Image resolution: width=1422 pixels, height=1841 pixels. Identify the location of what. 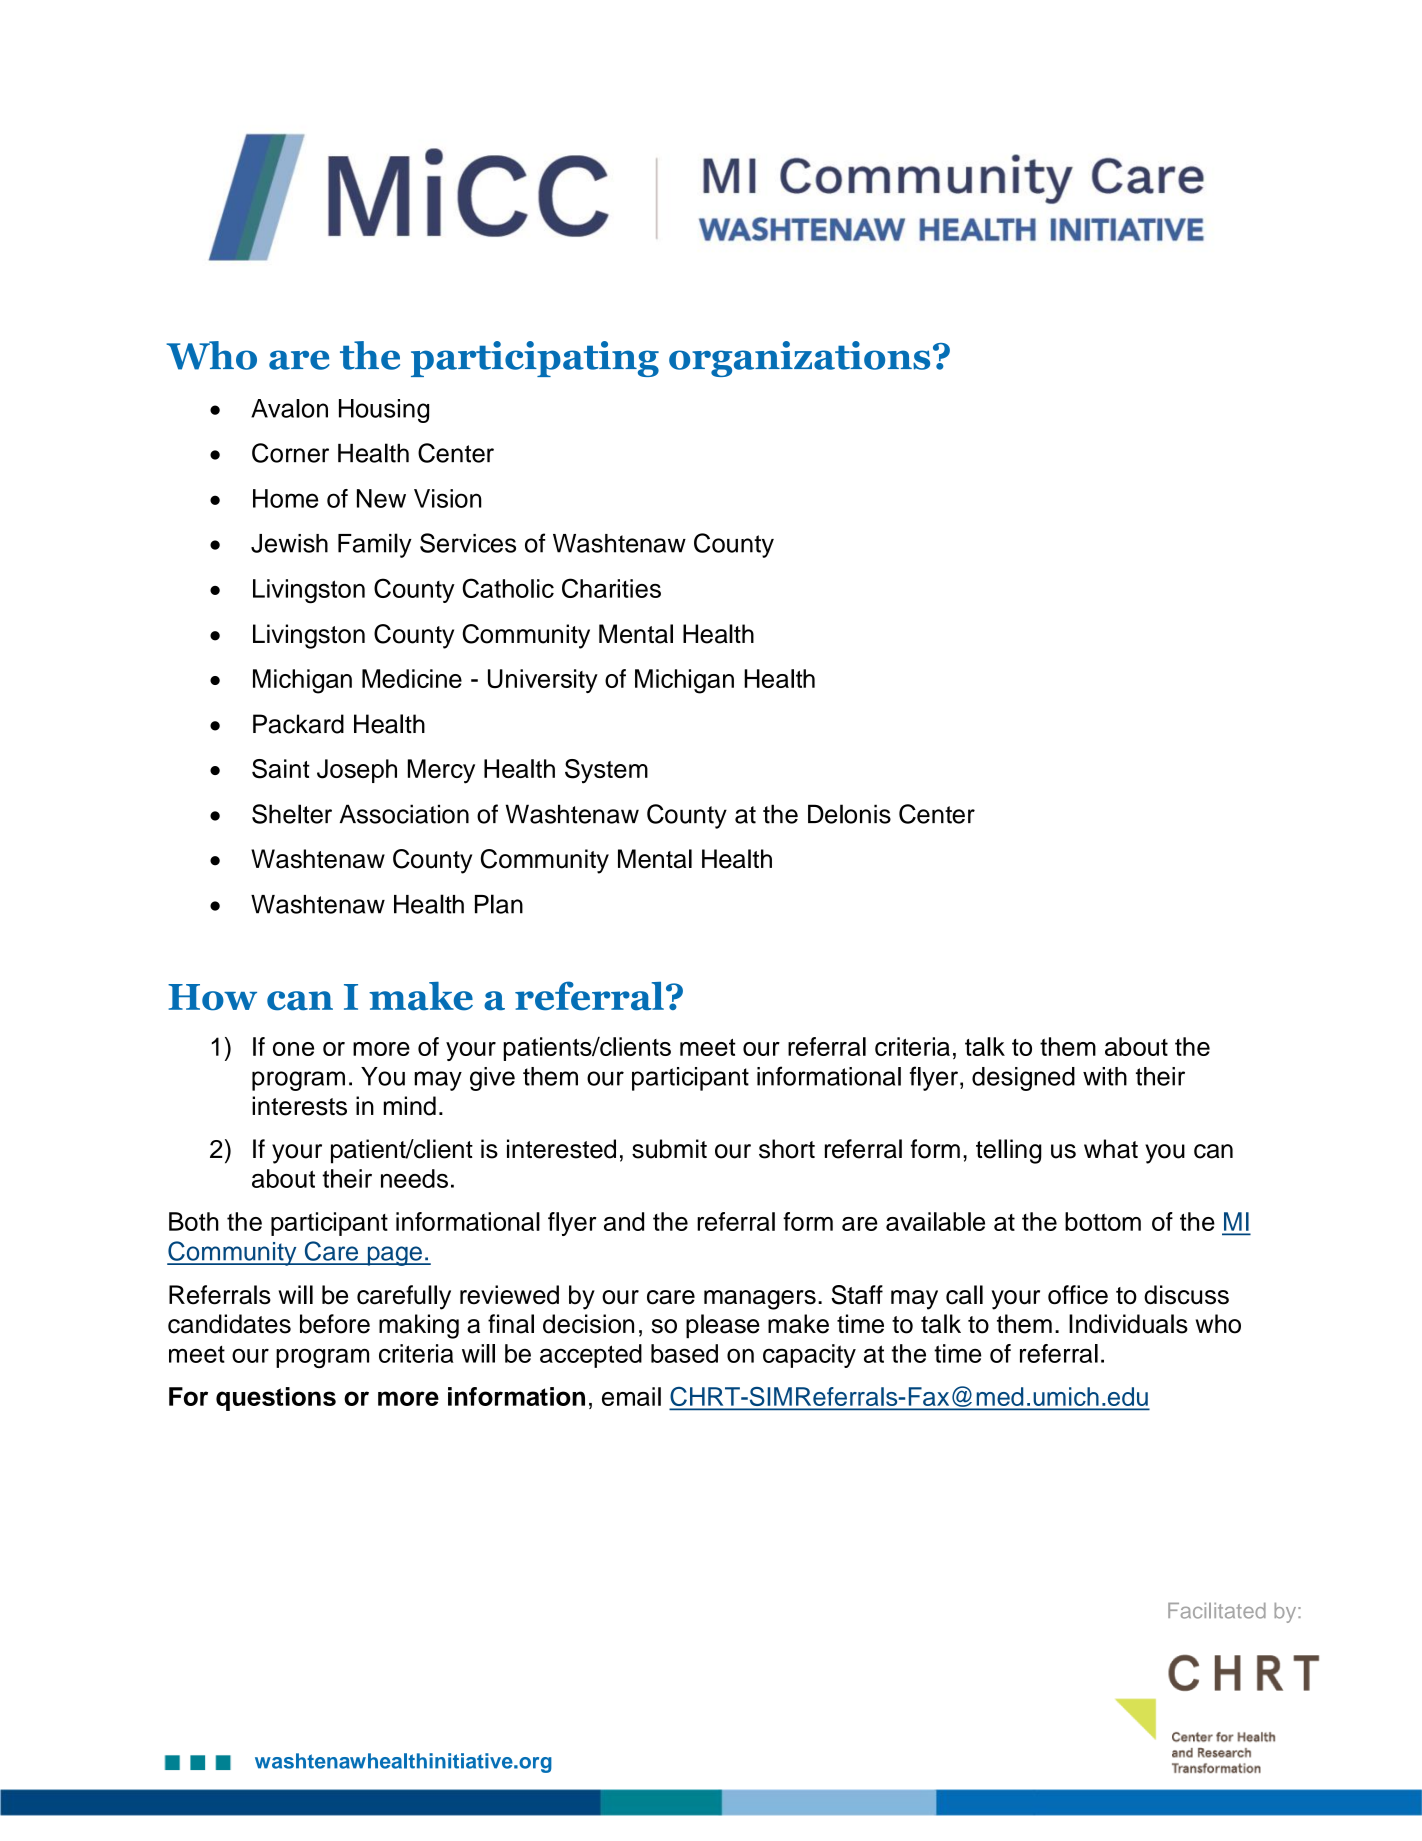
(1111, 1149).
